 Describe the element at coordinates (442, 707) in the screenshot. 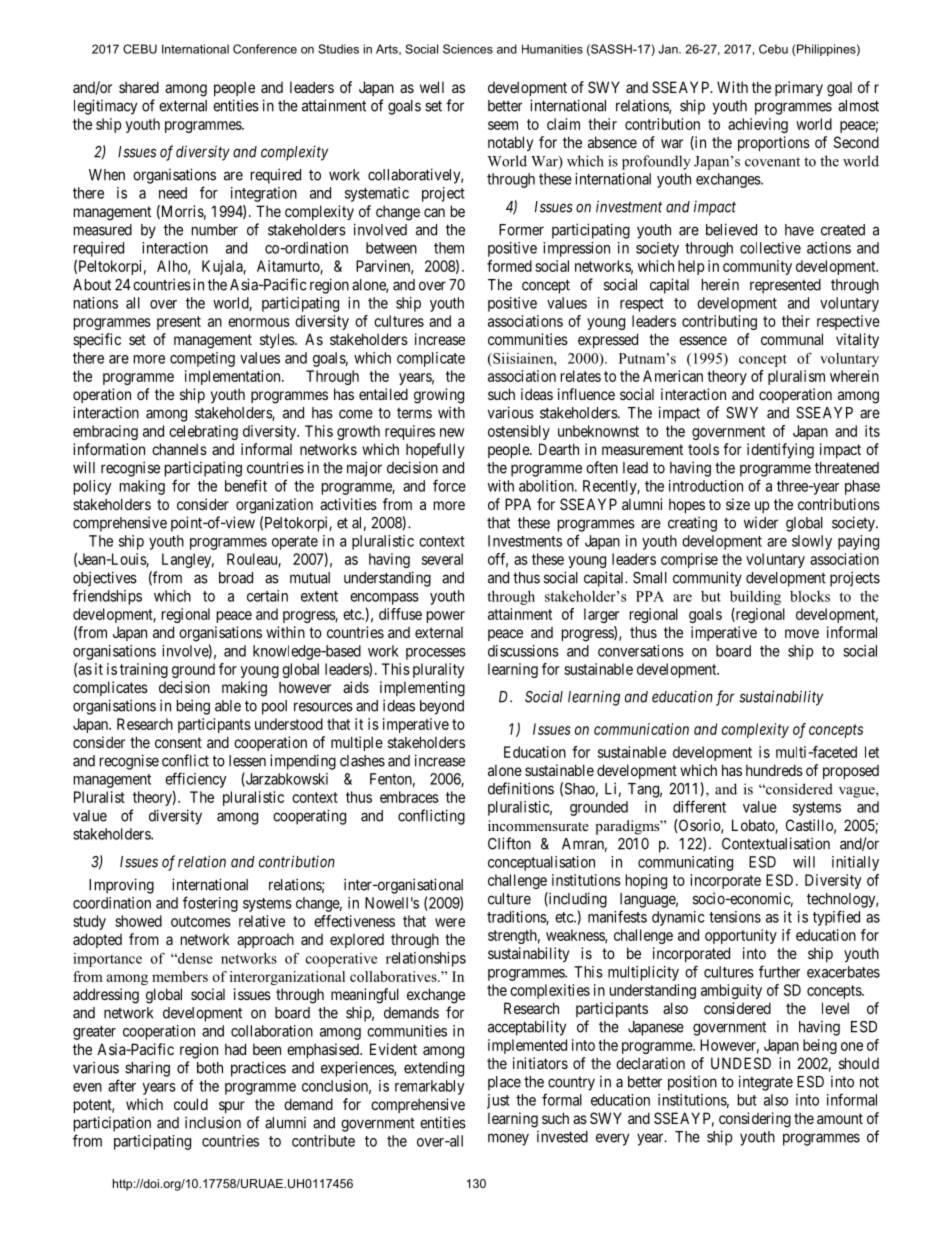

I see `beyond` at that location.
